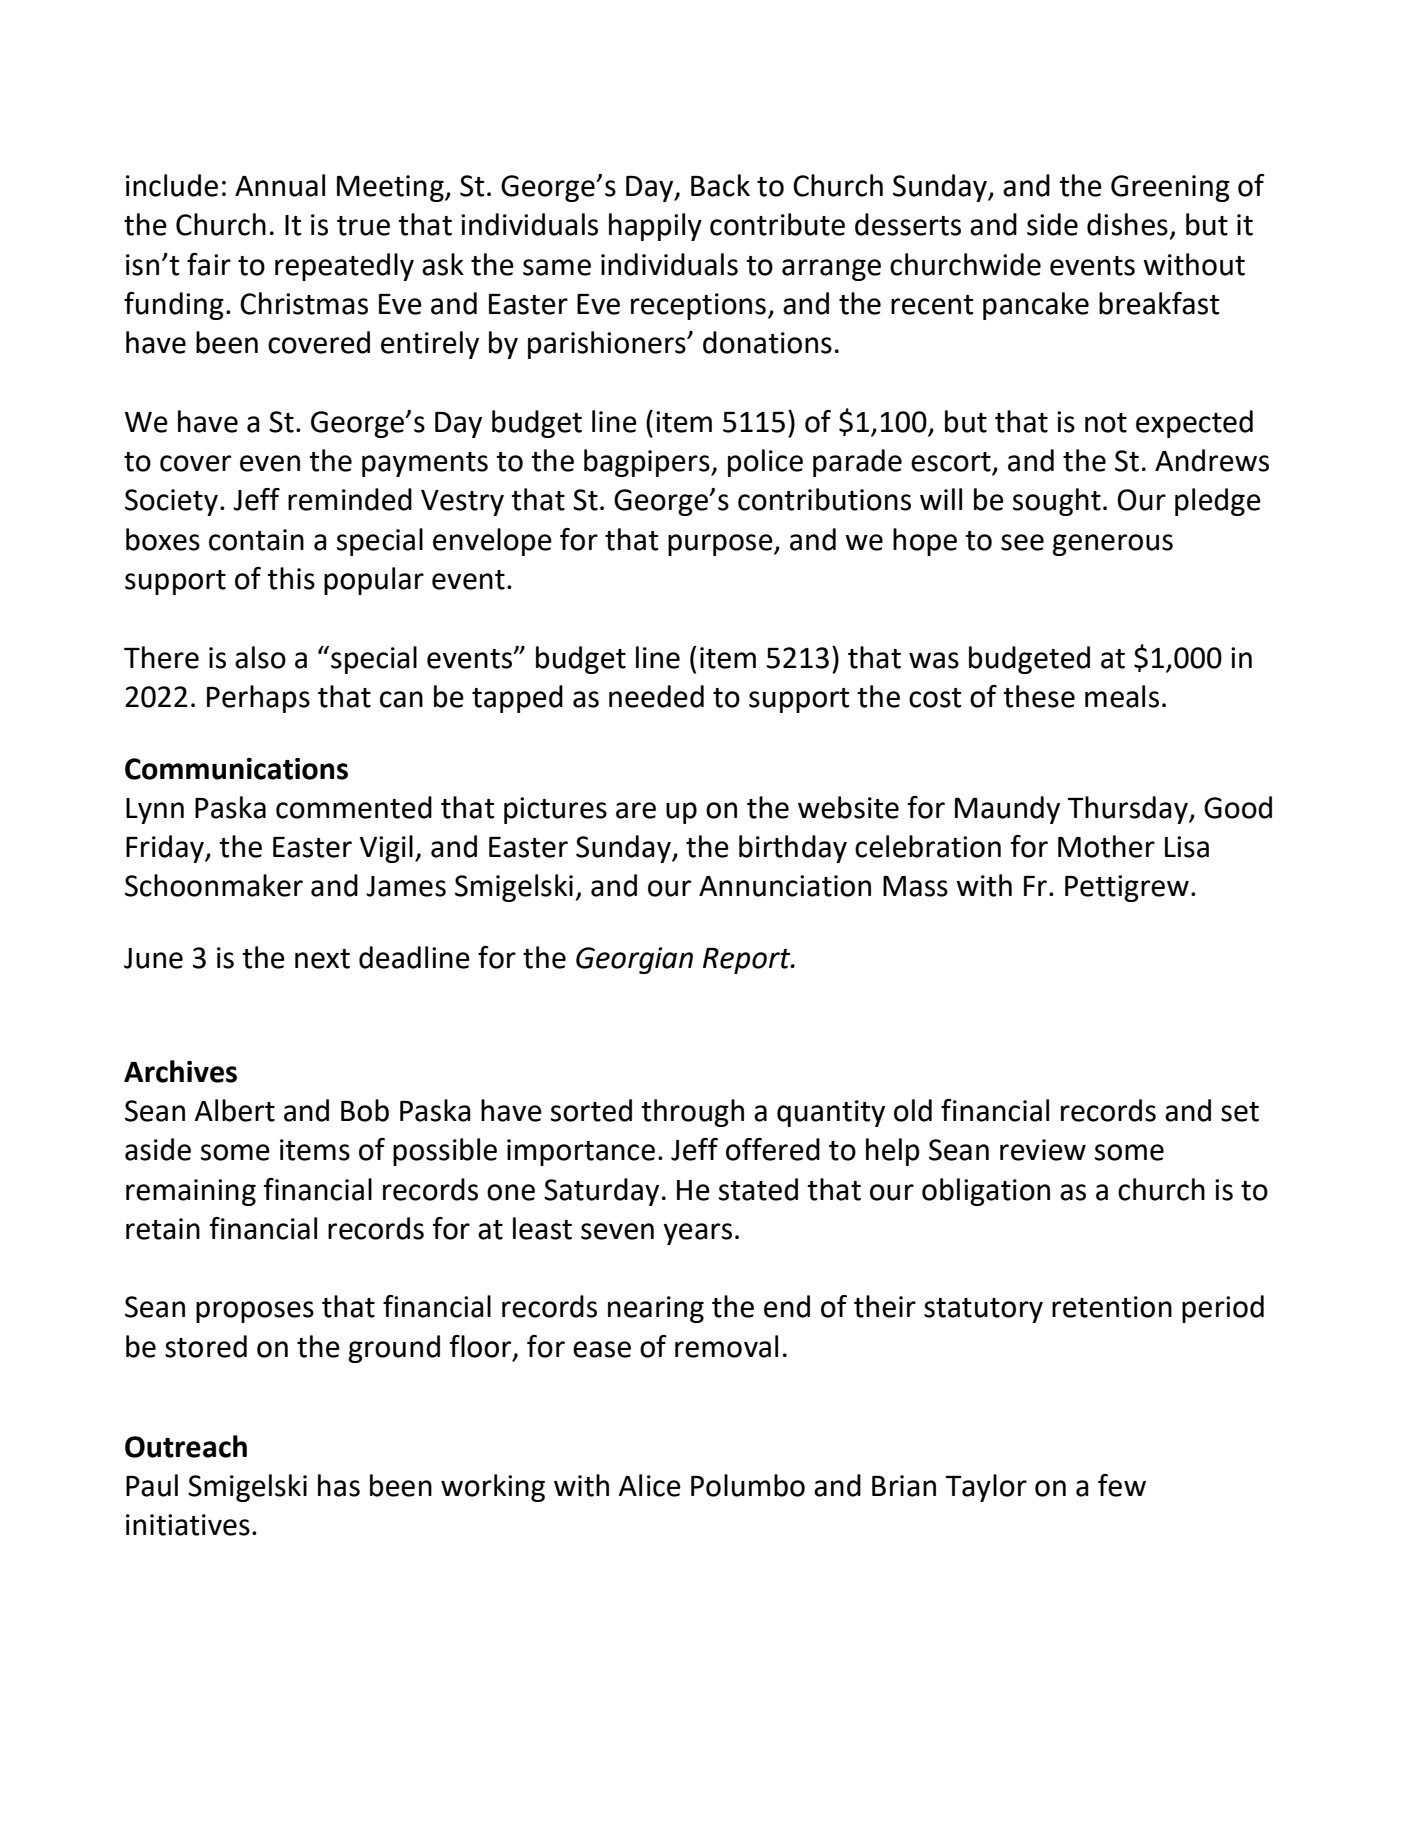 Image resolution: width=1407 pixels, height=1821 pixels. Describe the element at coordinates (1043, 1150) in the page. I see `review` at that location.
